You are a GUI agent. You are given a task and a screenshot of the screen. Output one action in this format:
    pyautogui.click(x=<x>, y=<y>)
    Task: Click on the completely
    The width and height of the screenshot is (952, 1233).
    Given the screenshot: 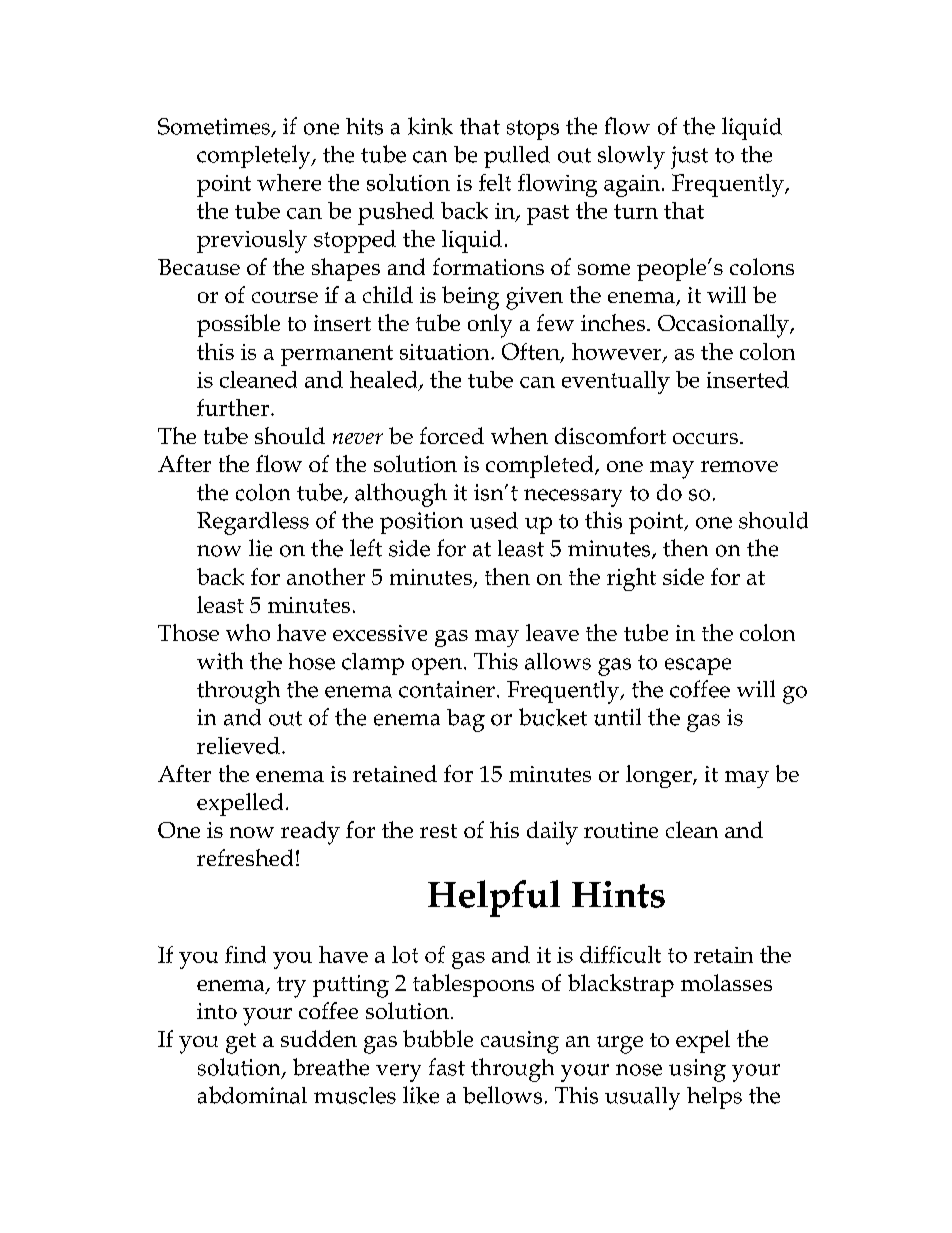 What is the action you would take?
    pyautogui.click(x=255, y=157)
